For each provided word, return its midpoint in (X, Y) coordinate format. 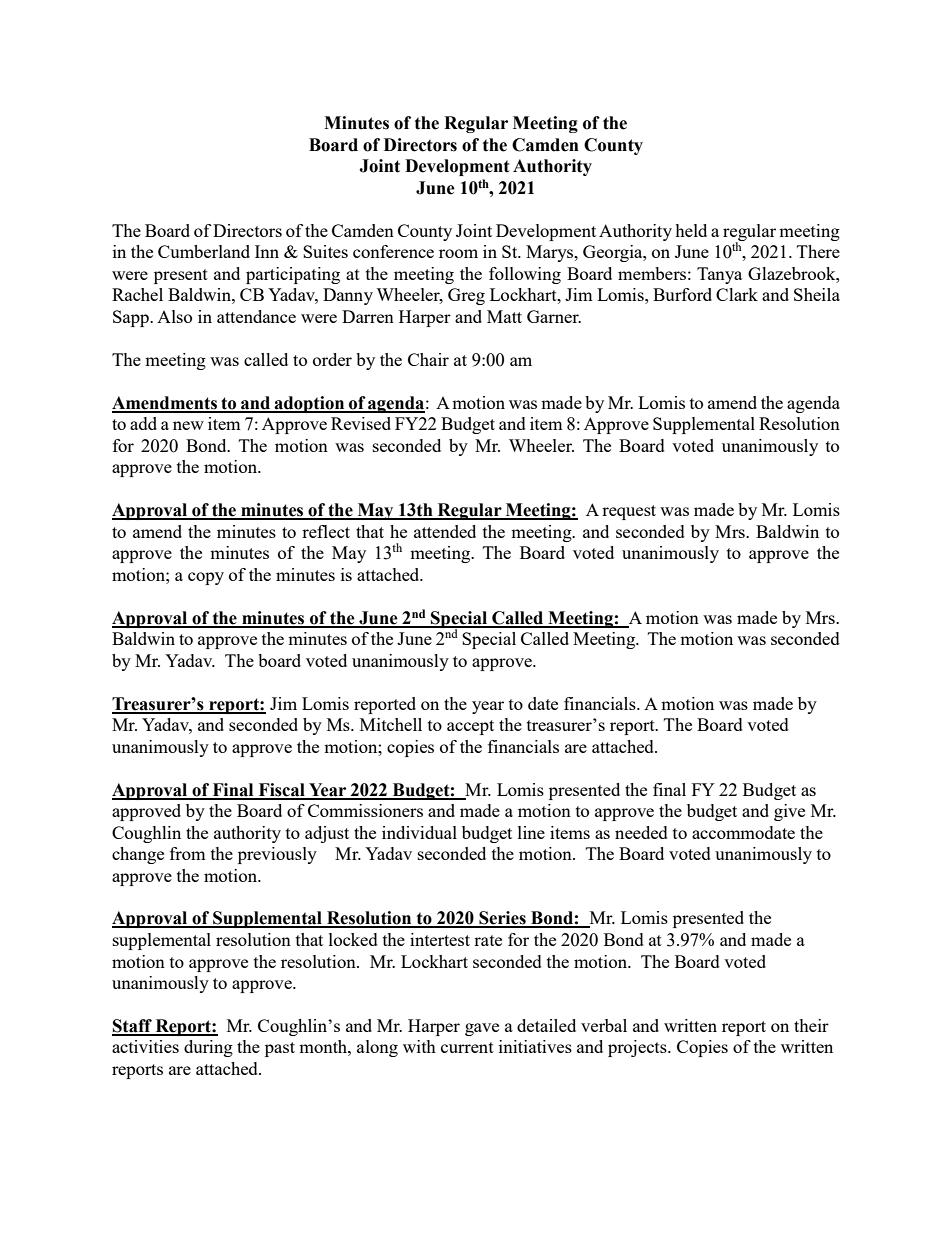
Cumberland (204, 251)
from (188, 853)
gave (482, 1029)
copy (206, 578)
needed (641, 832)
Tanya (719, 275)
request (629, 512)
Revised (361, 423)
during (208, 1048)
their (811, 1025)
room (458, 253)
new (188, 425)
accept (470, 727)
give (789, 812)
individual (419, 832)
